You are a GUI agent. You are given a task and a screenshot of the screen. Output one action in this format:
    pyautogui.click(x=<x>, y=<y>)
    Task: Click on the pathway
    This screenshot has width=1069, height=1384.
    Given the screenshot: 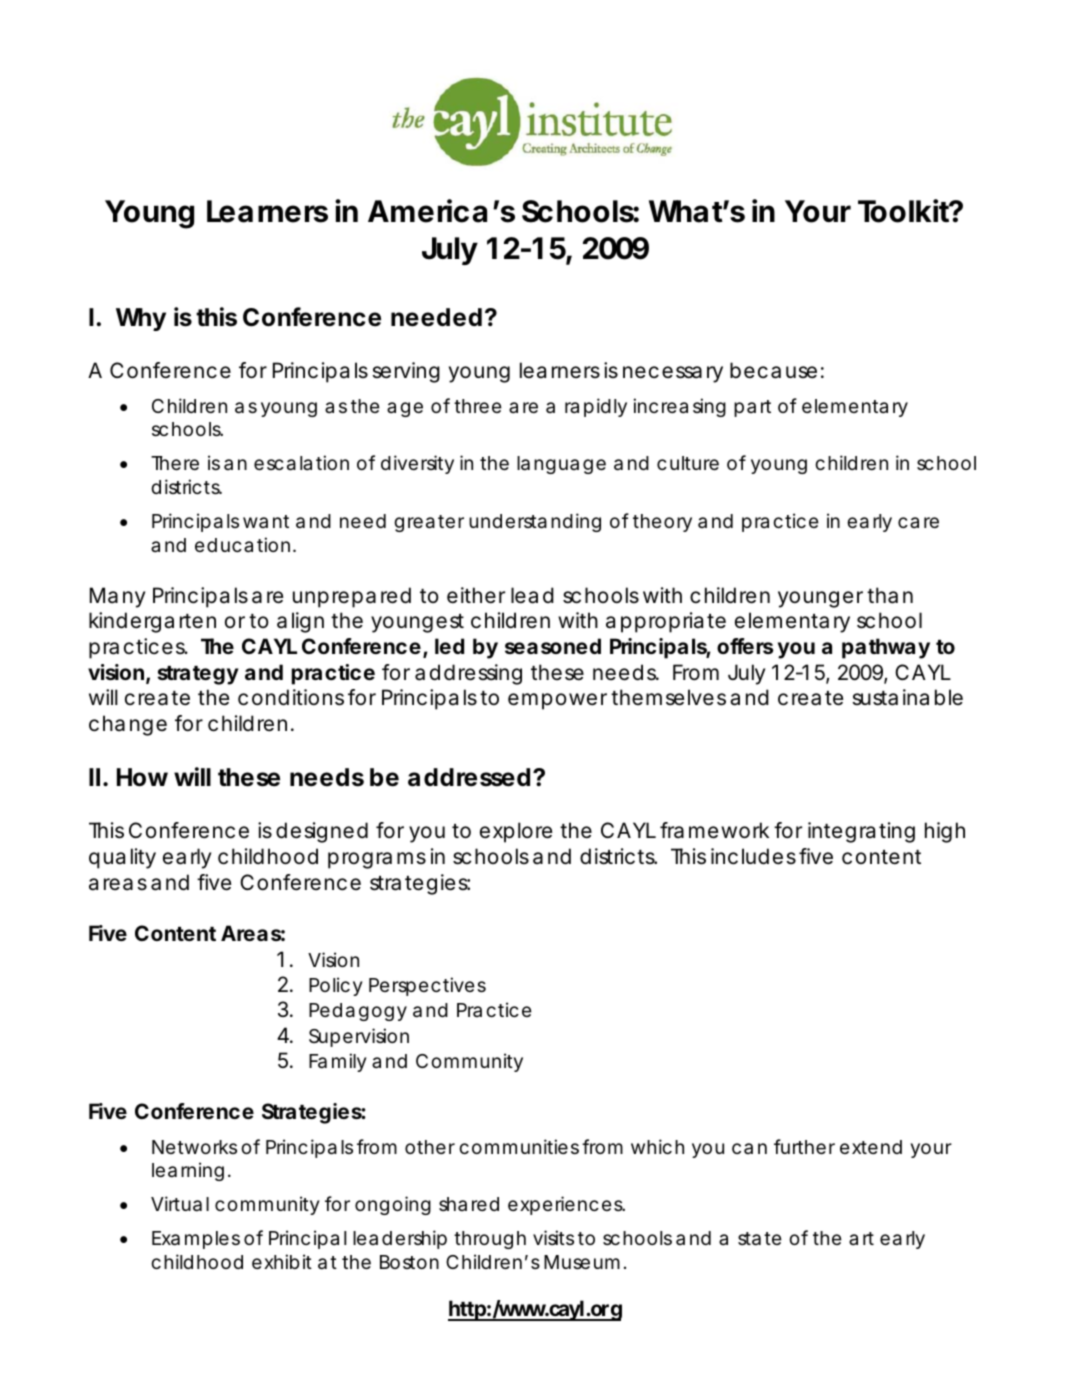 What is the action you would take?
    pyautogui.click(x=886, y=648)
